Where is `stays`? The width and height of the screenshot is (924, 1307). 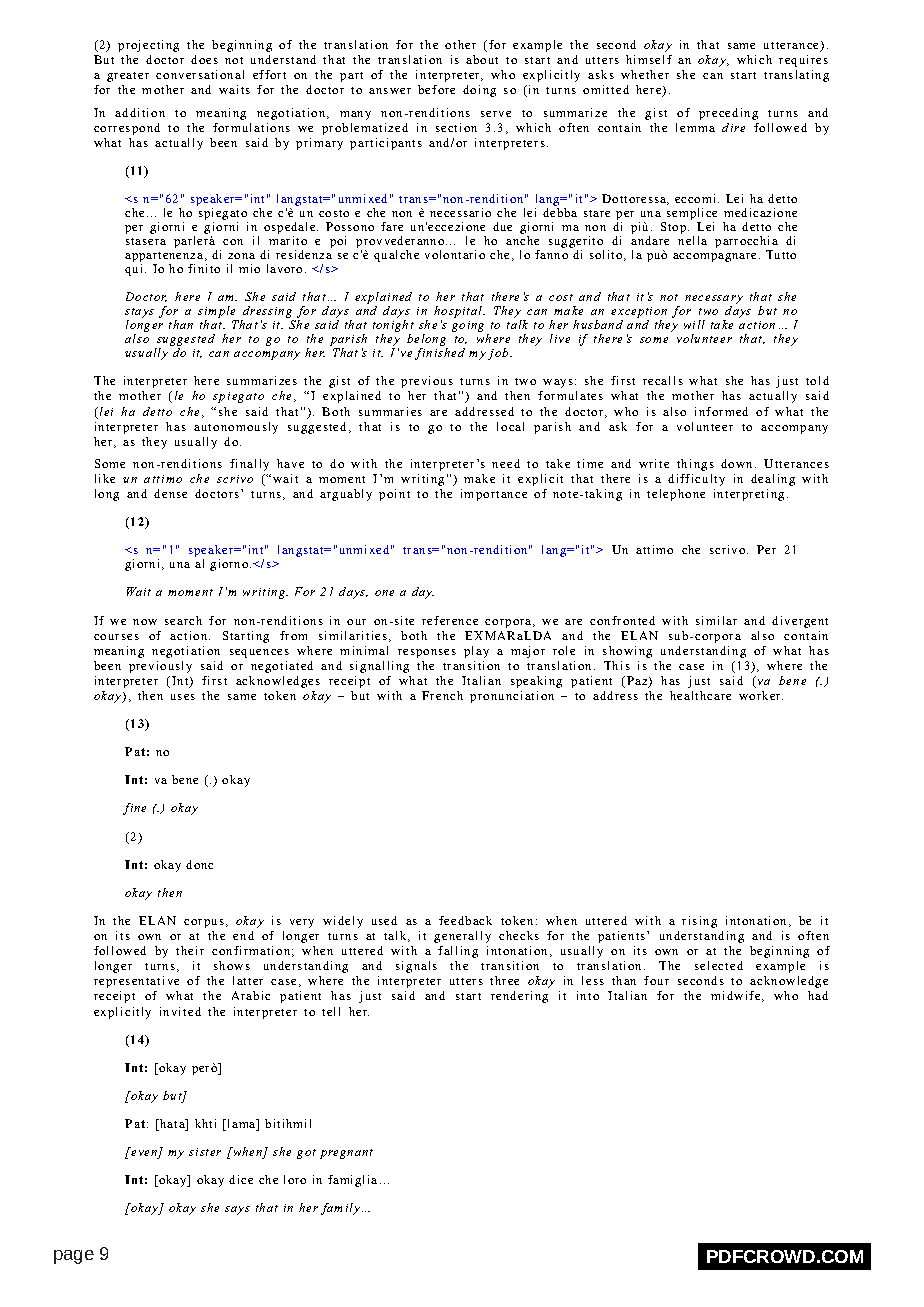
stays is located at coordinates (139, 313).
